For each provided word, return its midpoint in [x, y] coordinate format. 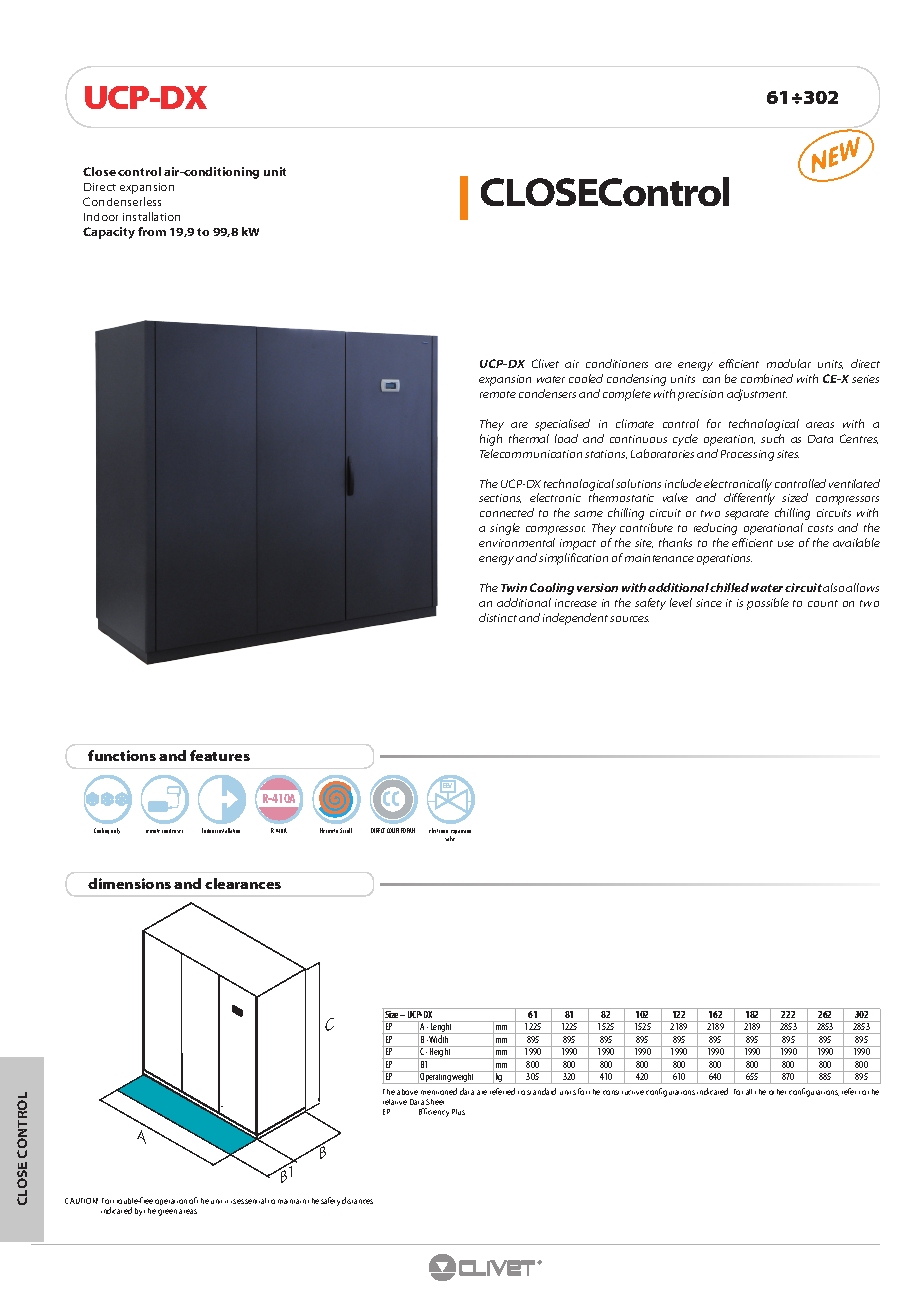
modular [789, 363]
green [167, 1212]
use [786, 544]
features [220, 755]
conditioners [617, 363]
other [777, 1092]
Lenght [442, 1027]
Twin [514, 587]
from [152, 231]
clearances [243, 883]
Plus [458, 1112]
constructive [623, 1092]
